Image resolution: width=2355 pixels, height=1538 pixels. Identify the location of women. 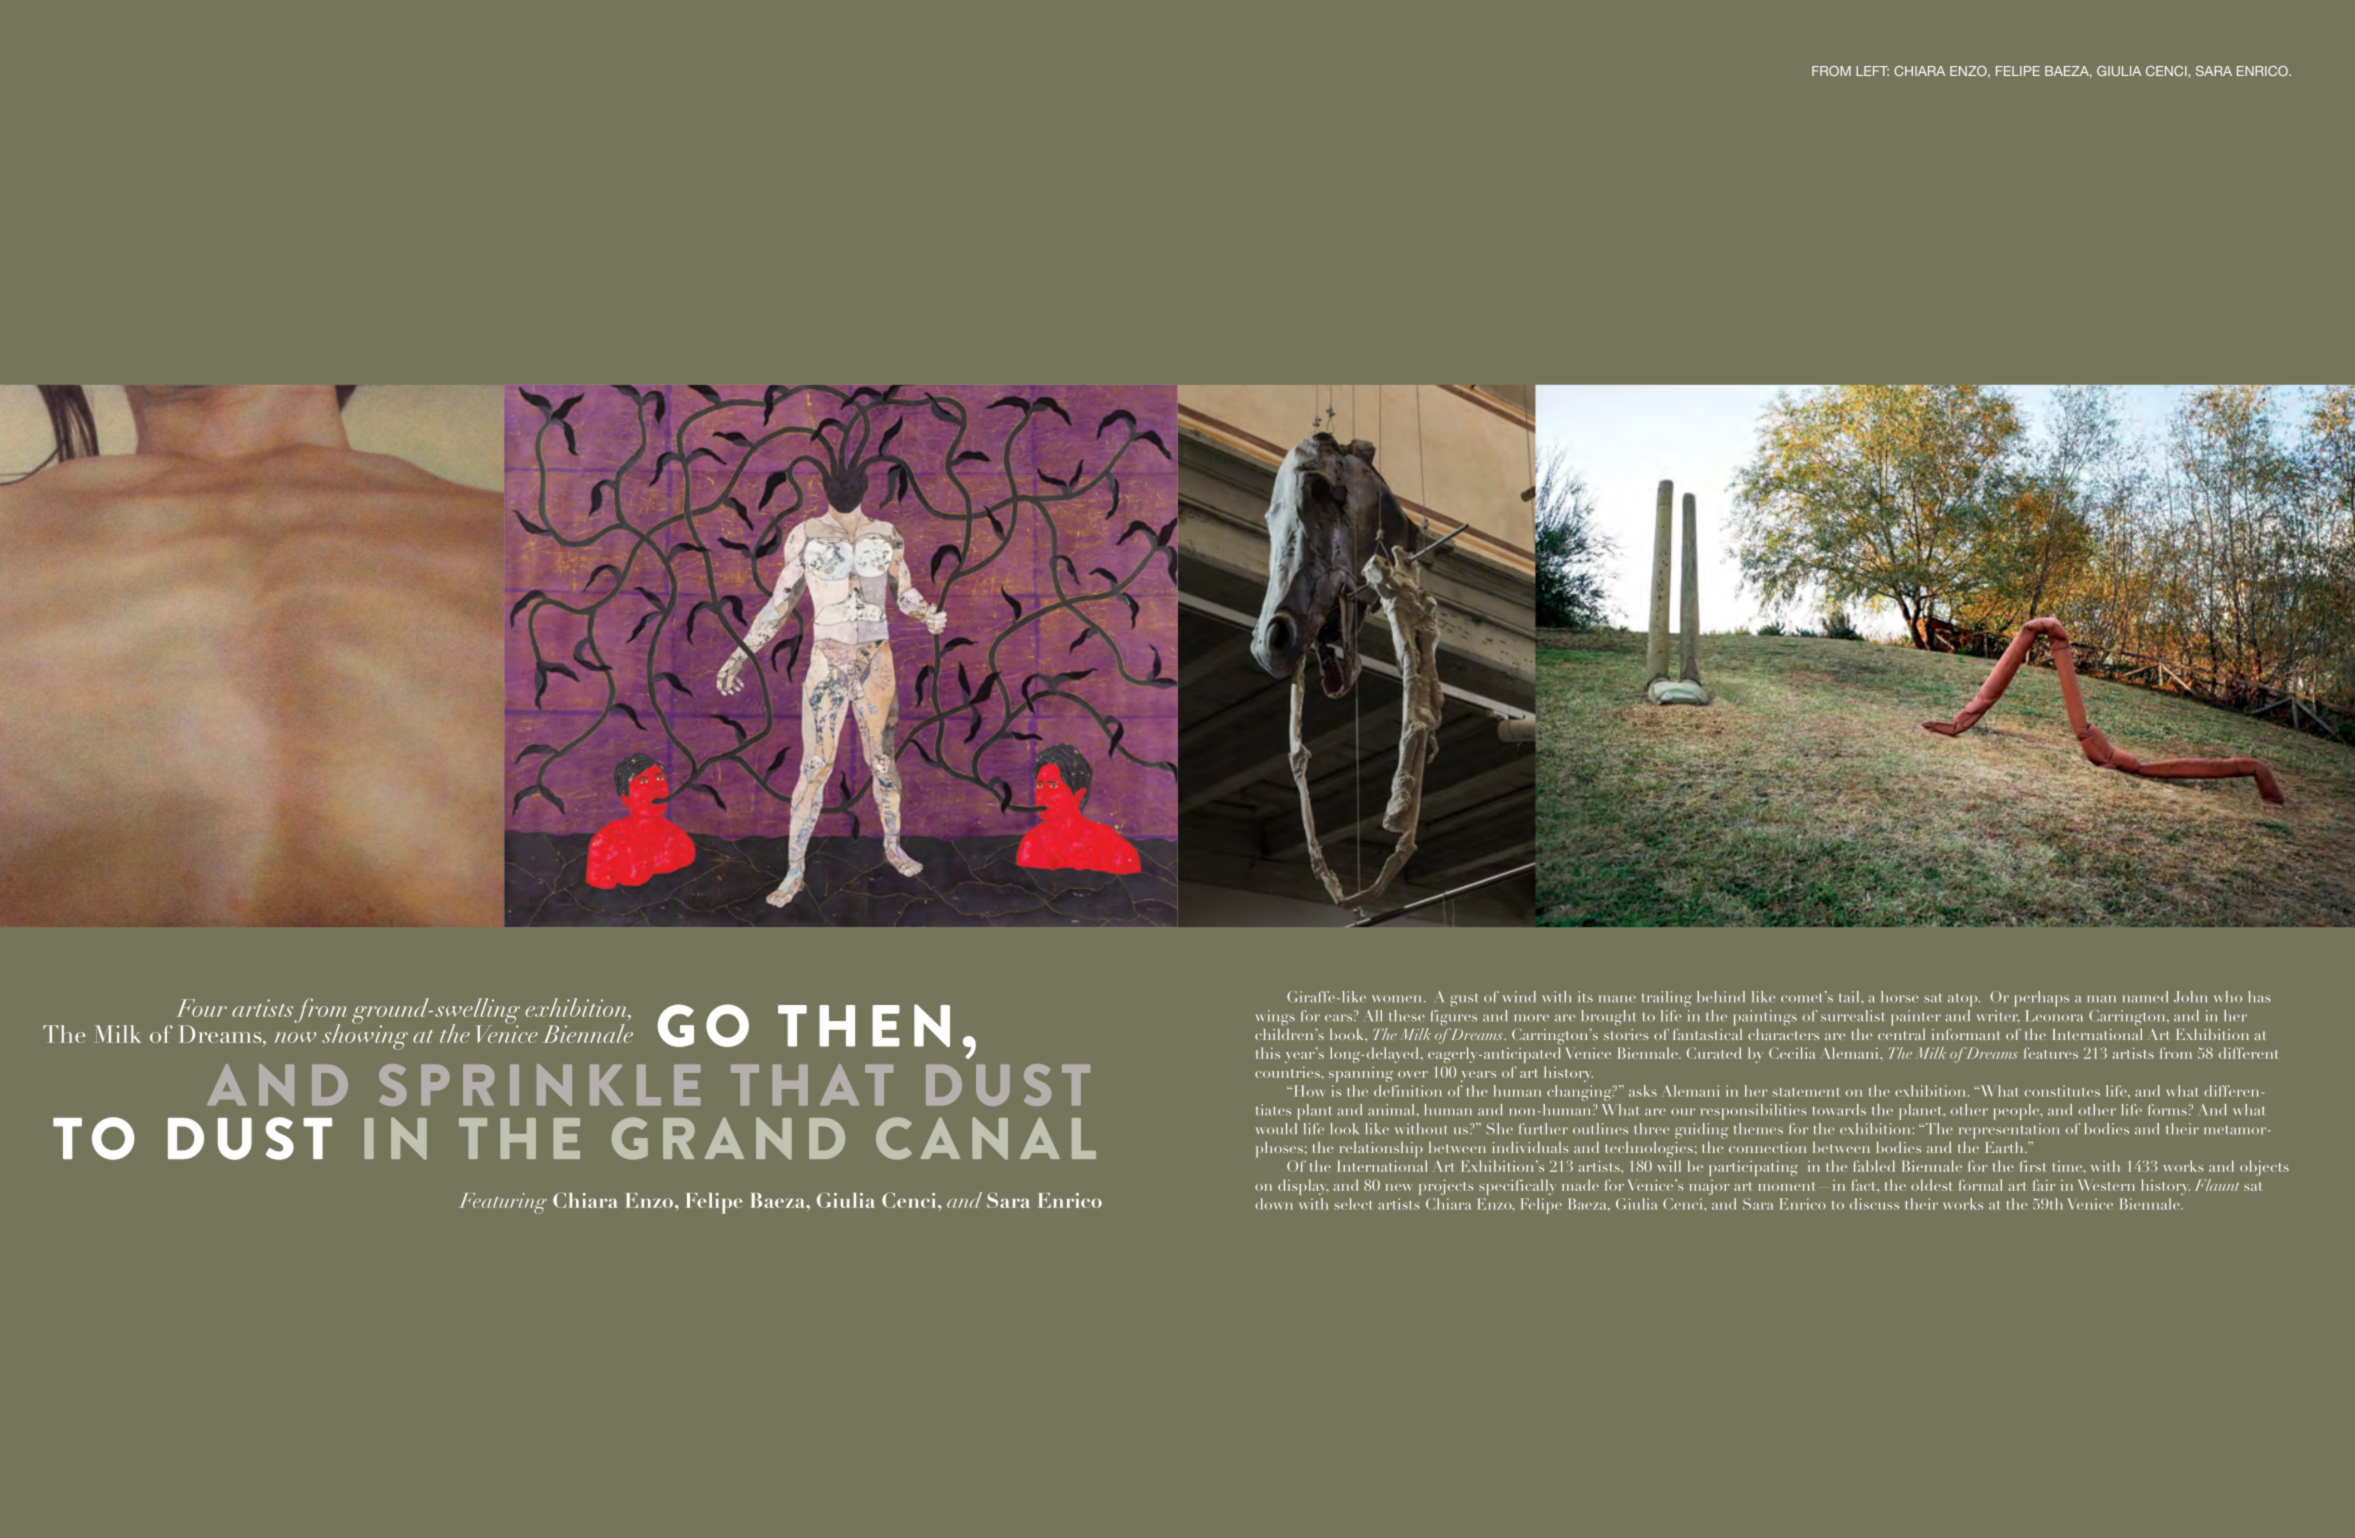
(1398, 998).
